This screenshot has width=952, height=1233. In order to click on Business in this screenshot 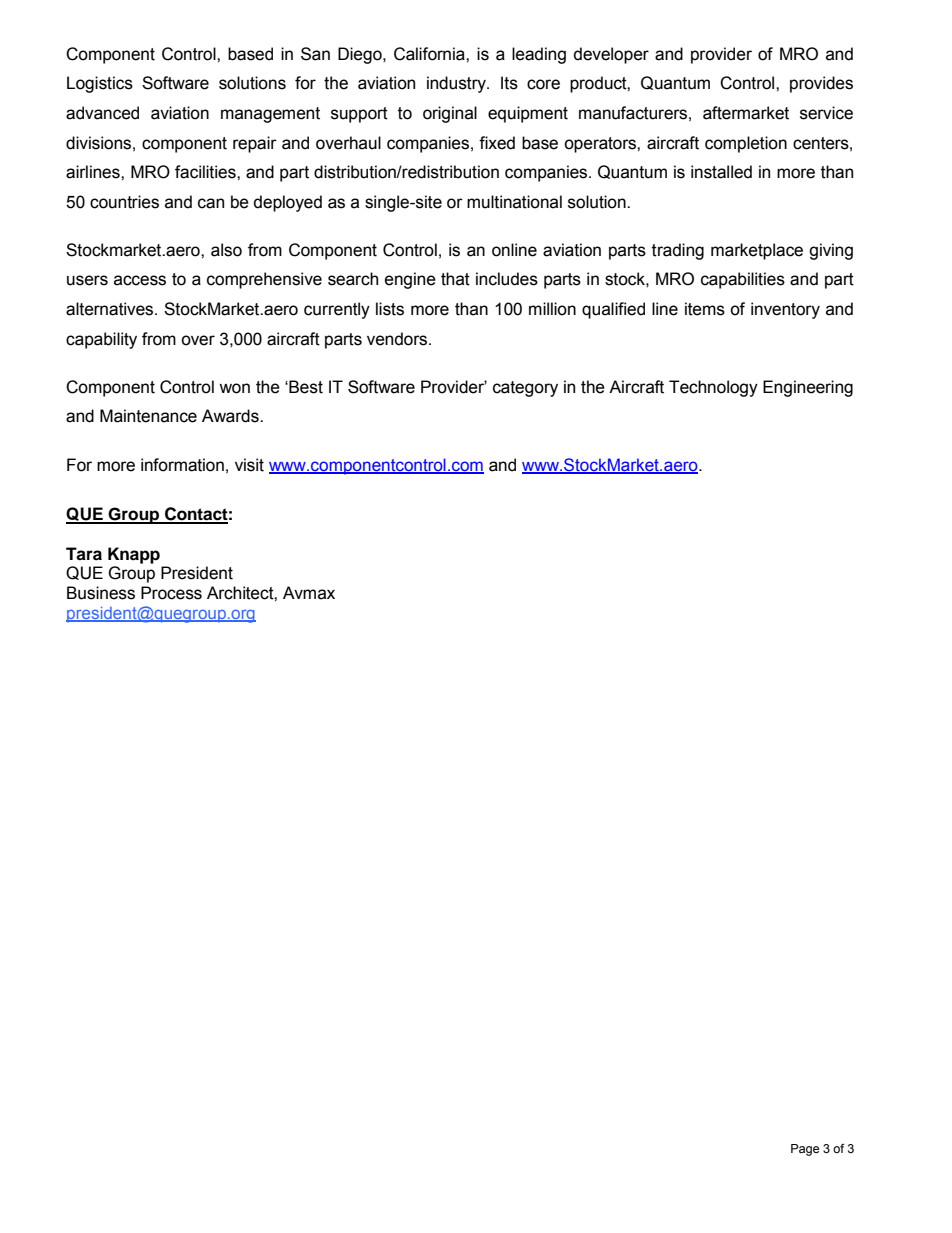, I will do `click(101, 593)`.
